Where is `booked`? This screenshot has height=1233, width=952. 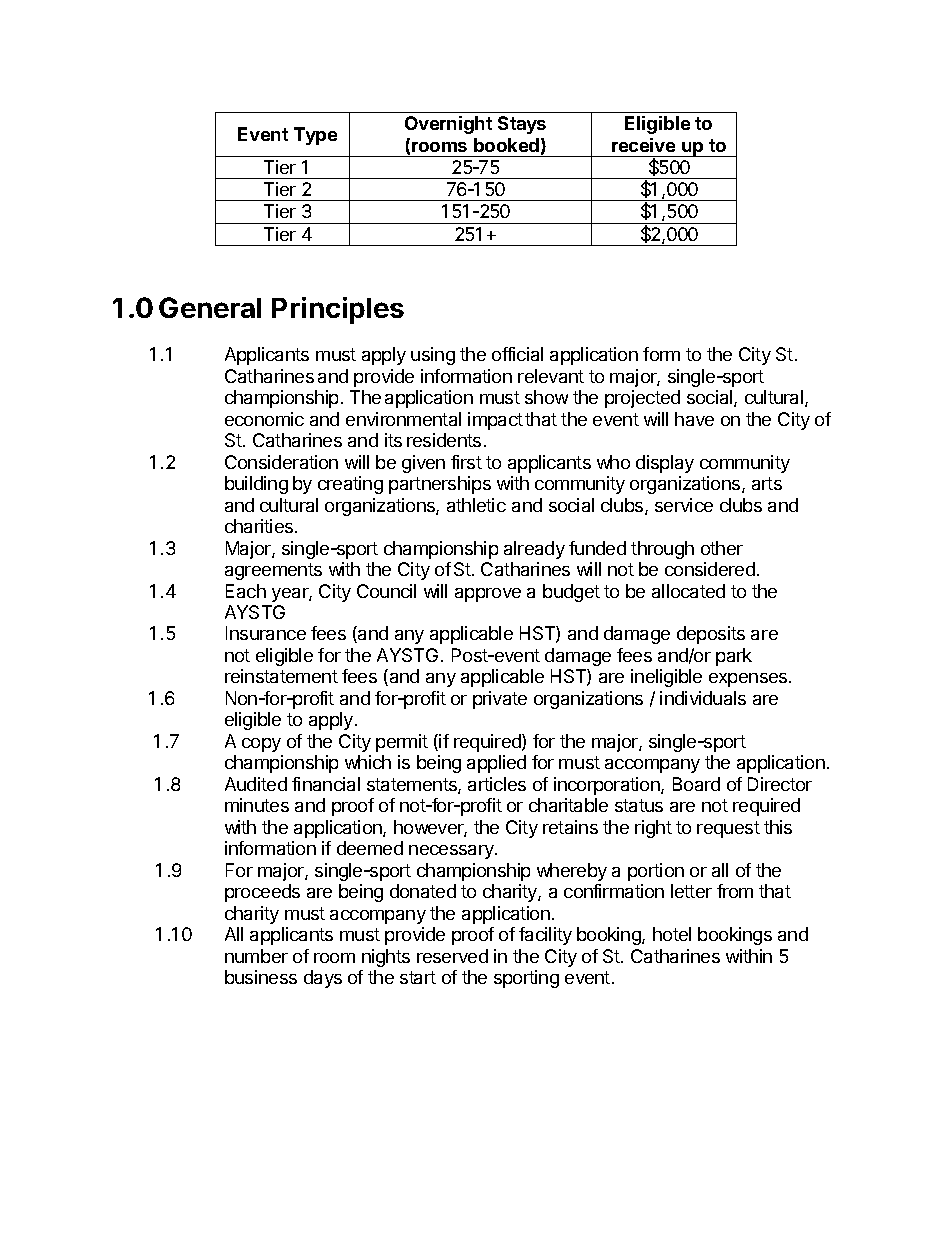
booked is located at coordinates (506, 145).
